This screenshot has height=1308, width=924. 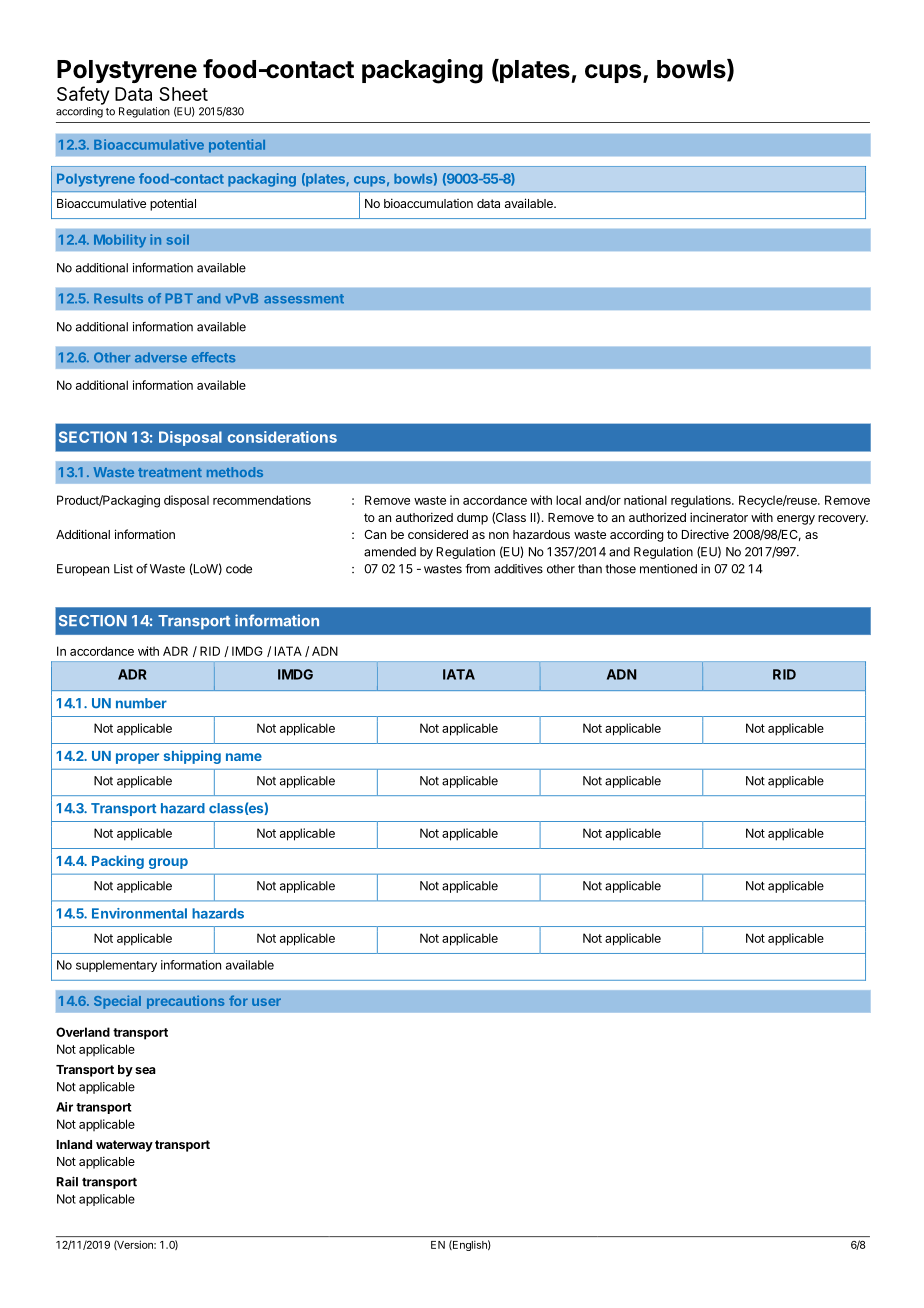 I want to click on proper, so click(x=137, y=758).
